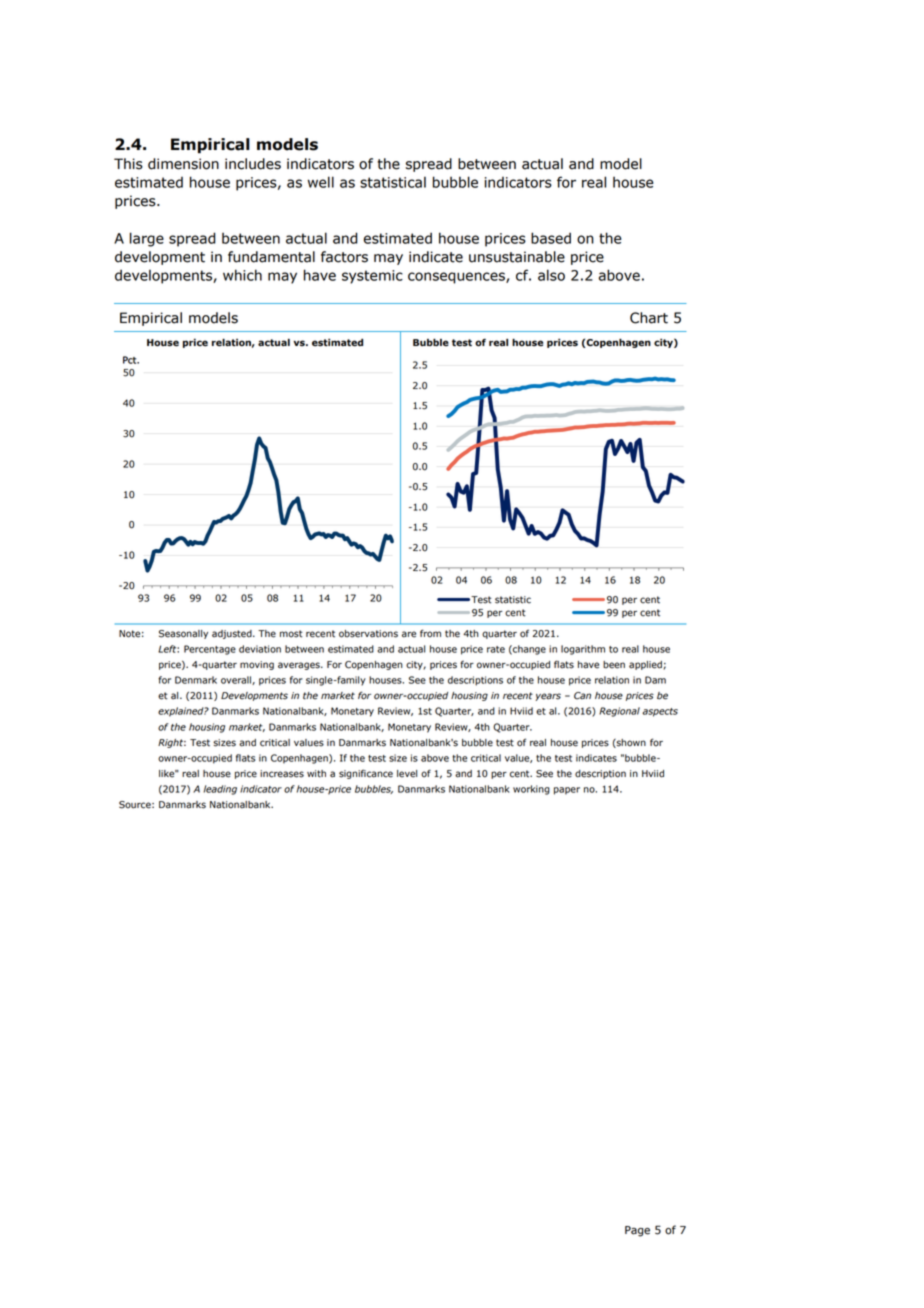 This screenshot has width=924, height=1308. I want to click on are, so click(409, 634).
